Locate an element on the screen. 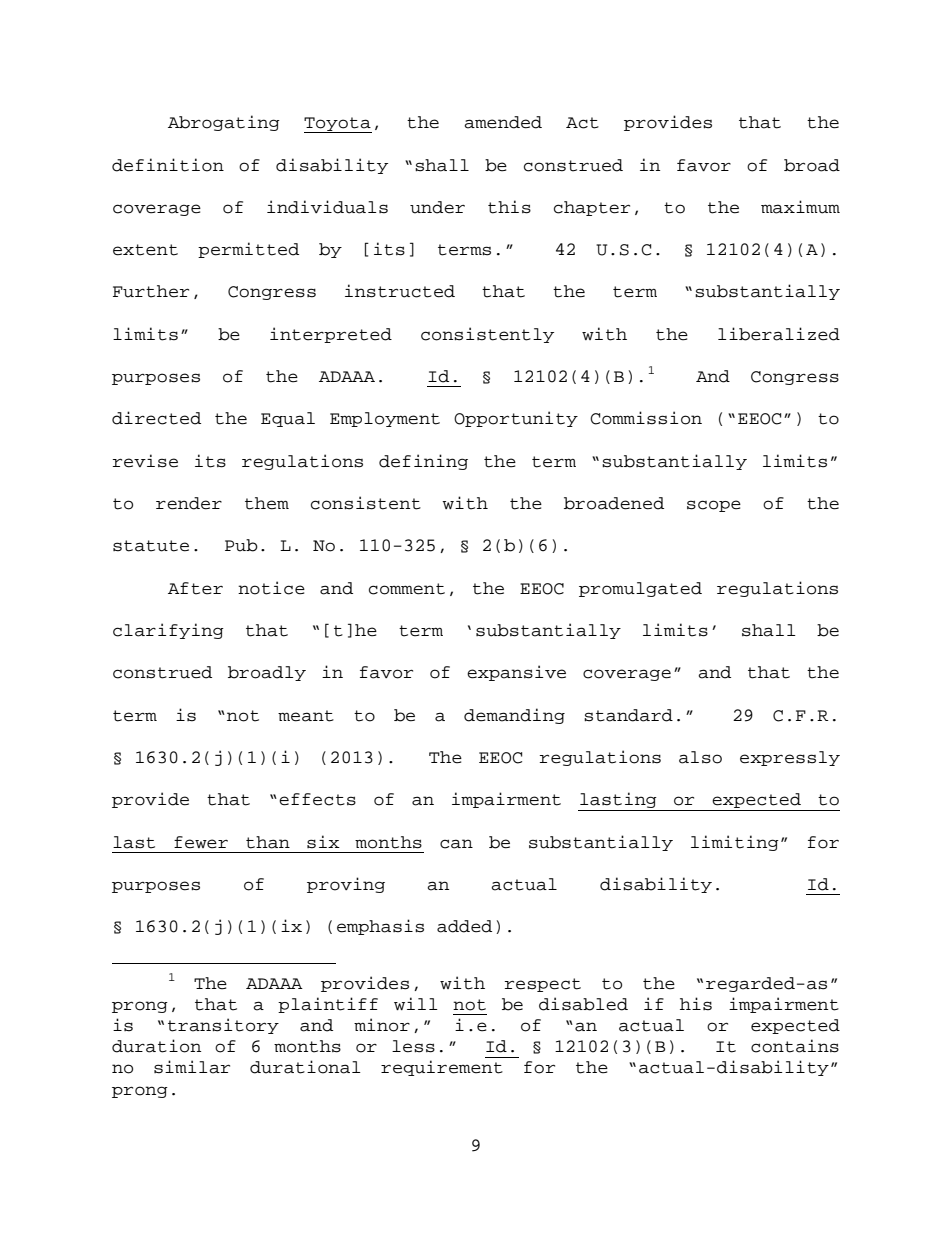 The image size is (952, 1233). comment is located at coordinates (407, 589).
